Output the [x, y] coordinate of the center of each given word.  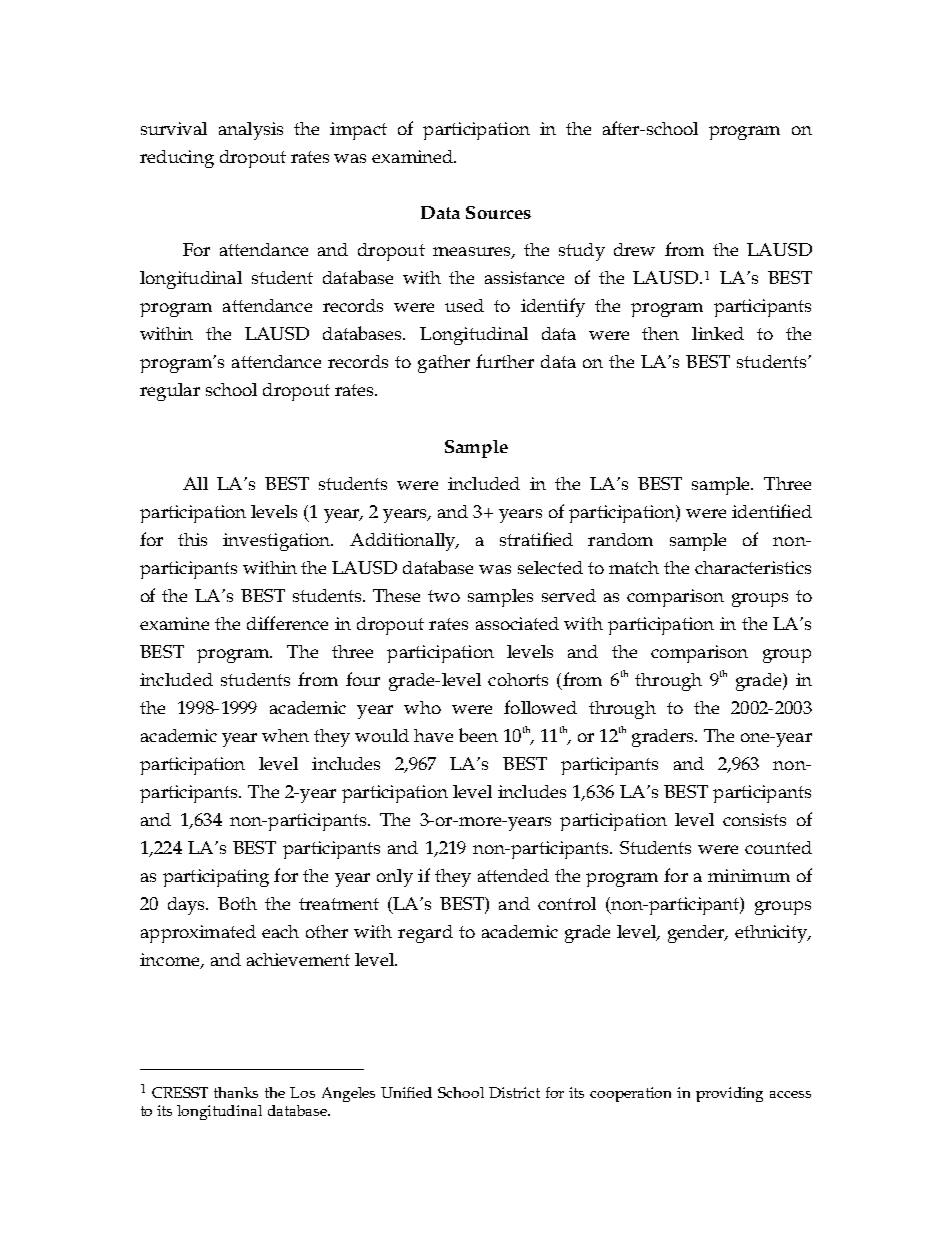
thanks [236, 1092]
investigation [278, 542]
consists [754, 819]
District [514, 1092]
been [478, 735]
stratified [536, 539]
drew [634, 249]
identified [772, 511]
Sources [498, 212]
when [285, 735]
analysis [251, 131]
